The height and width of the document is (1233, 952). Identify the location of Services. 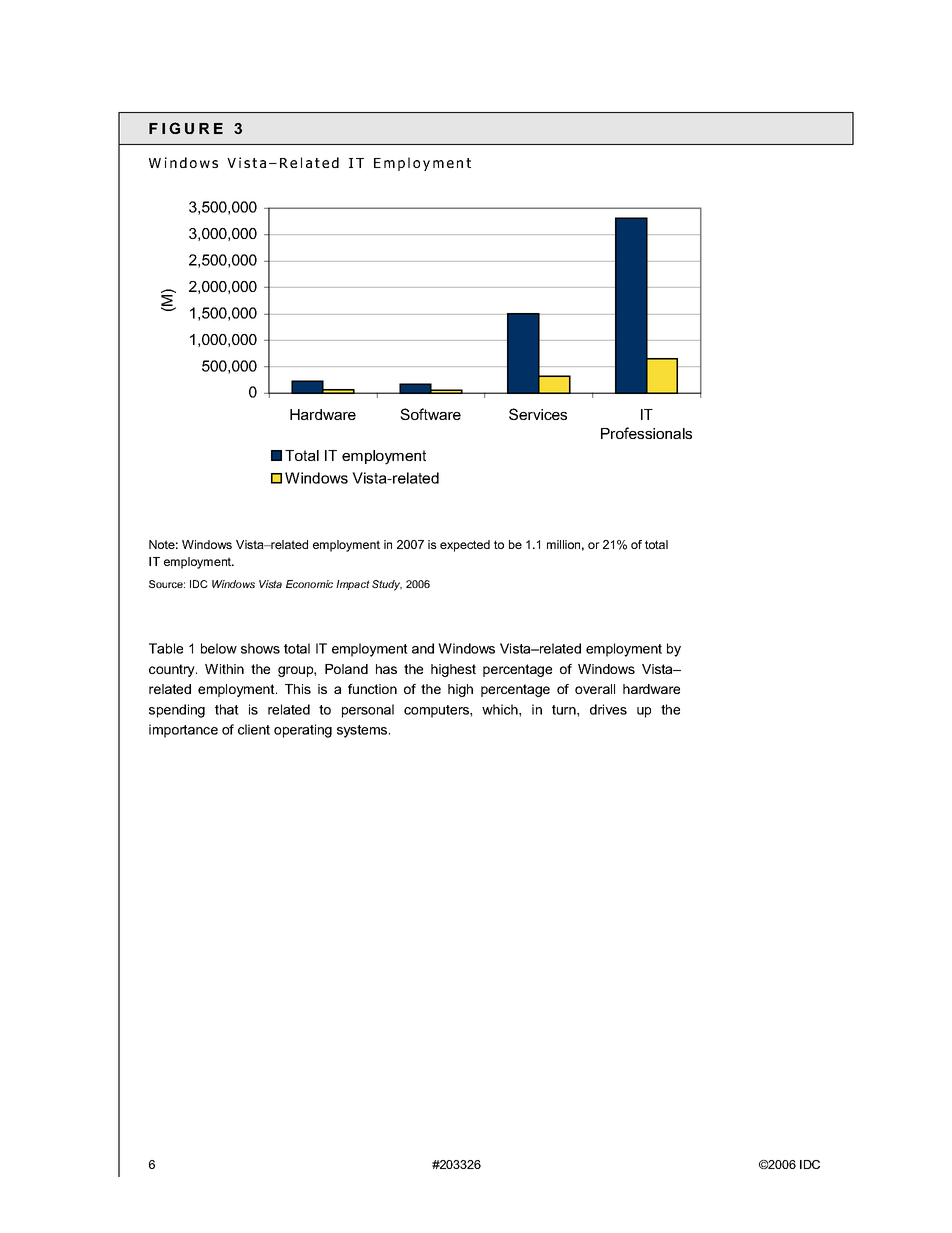
(538, 414).
